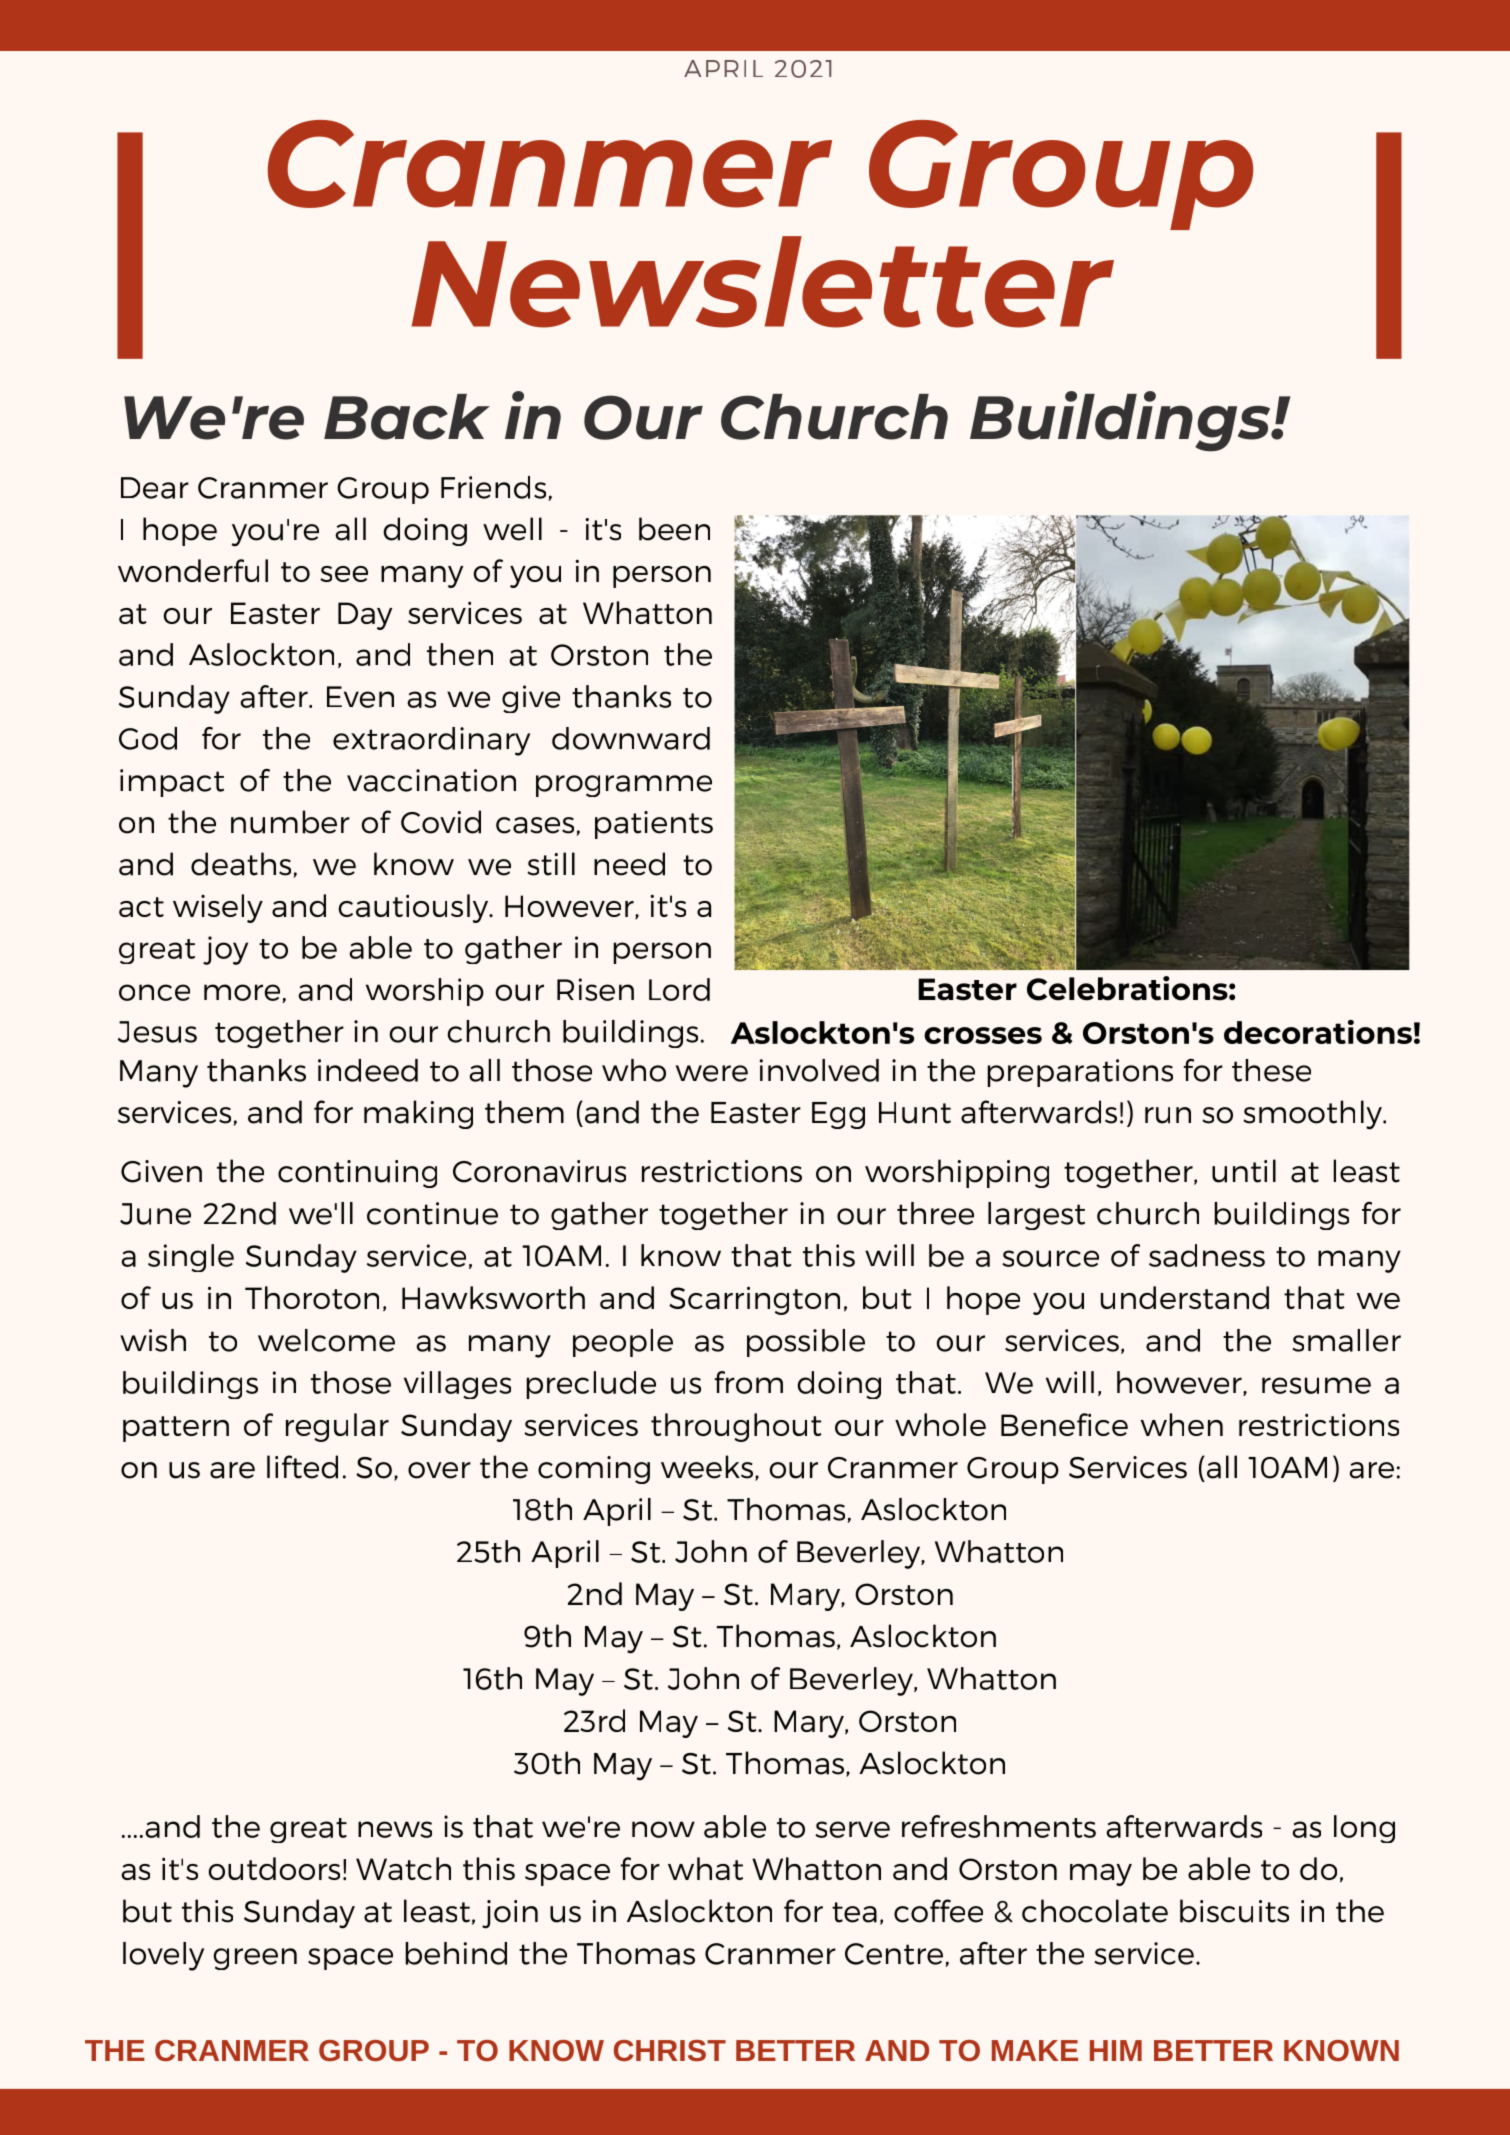  Describe the element at coordinates (1116, 2050) in the screenshot. I see `HIM` at that location.
